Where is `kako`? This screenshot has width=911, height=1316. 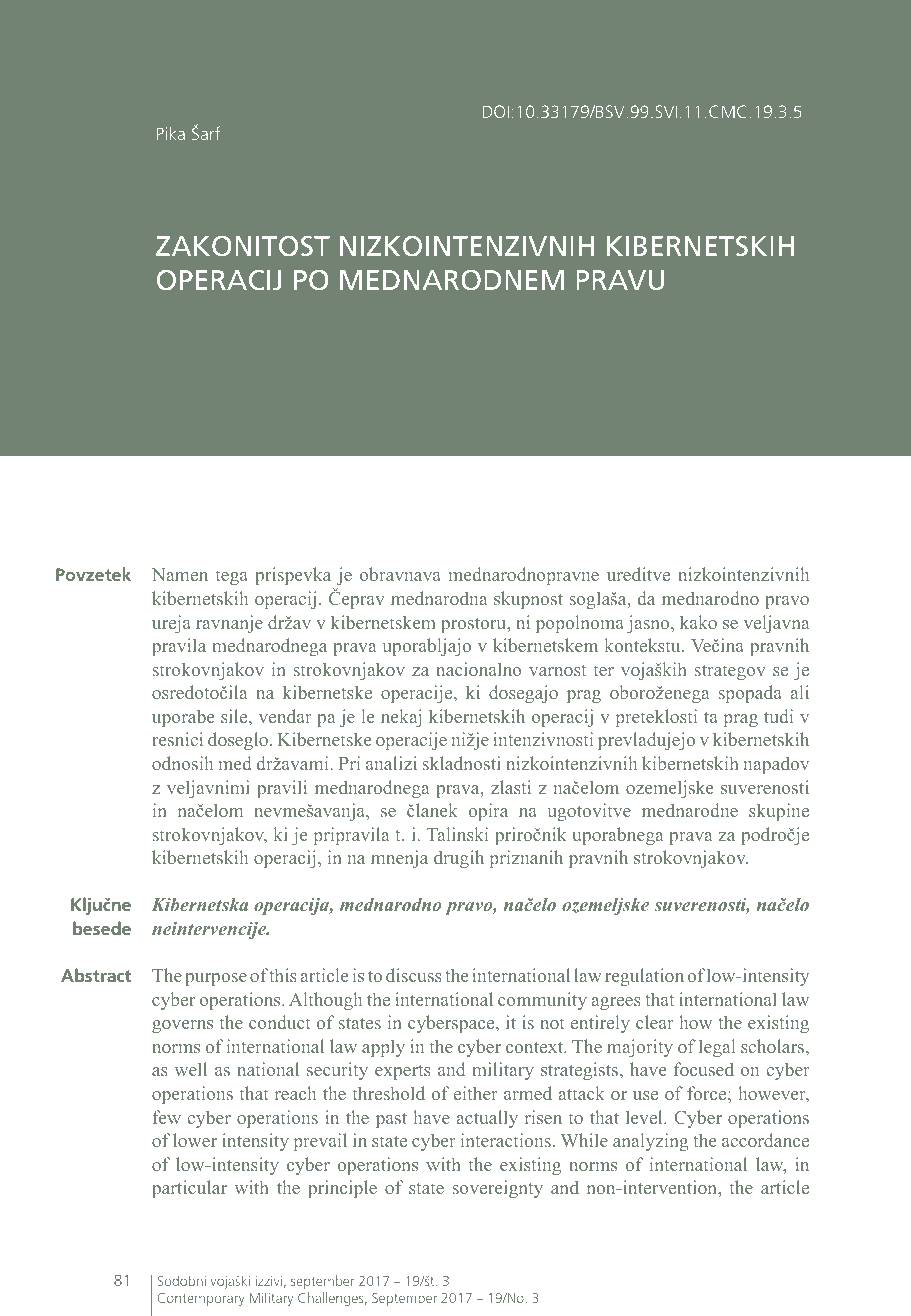 kako is located at coordinates (698, 622).
